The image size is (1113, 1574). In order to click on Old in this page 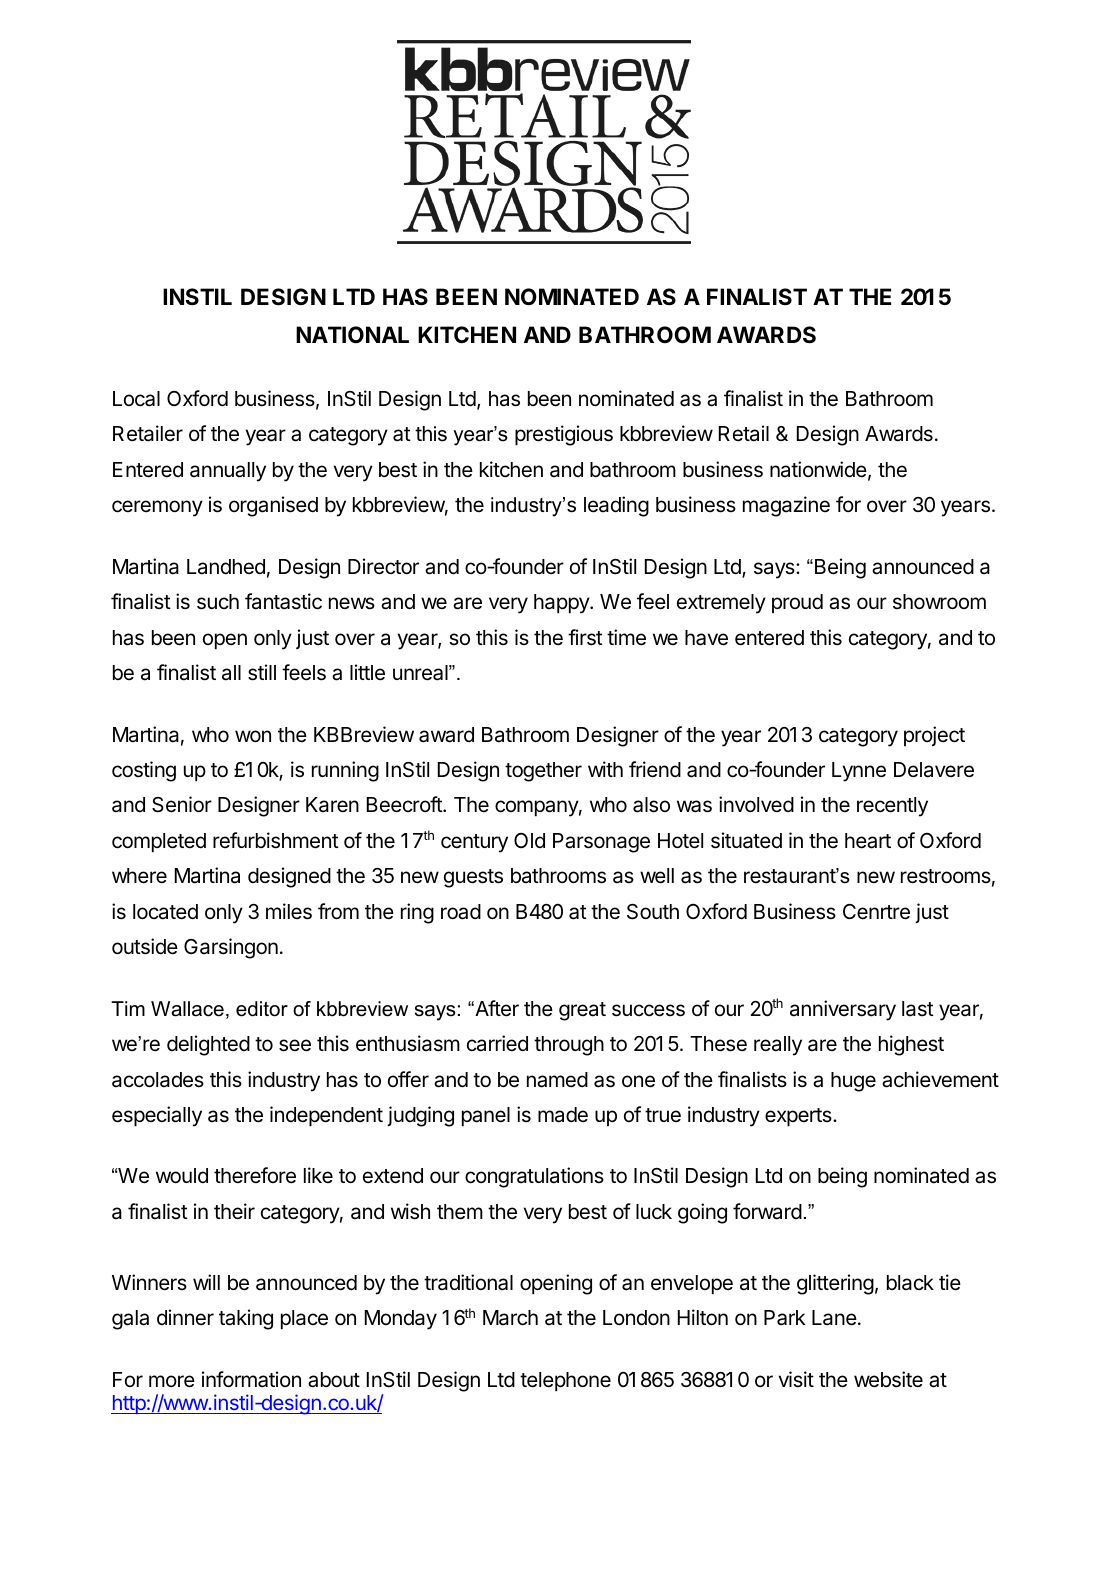, I will do `click(529, 840)`.
